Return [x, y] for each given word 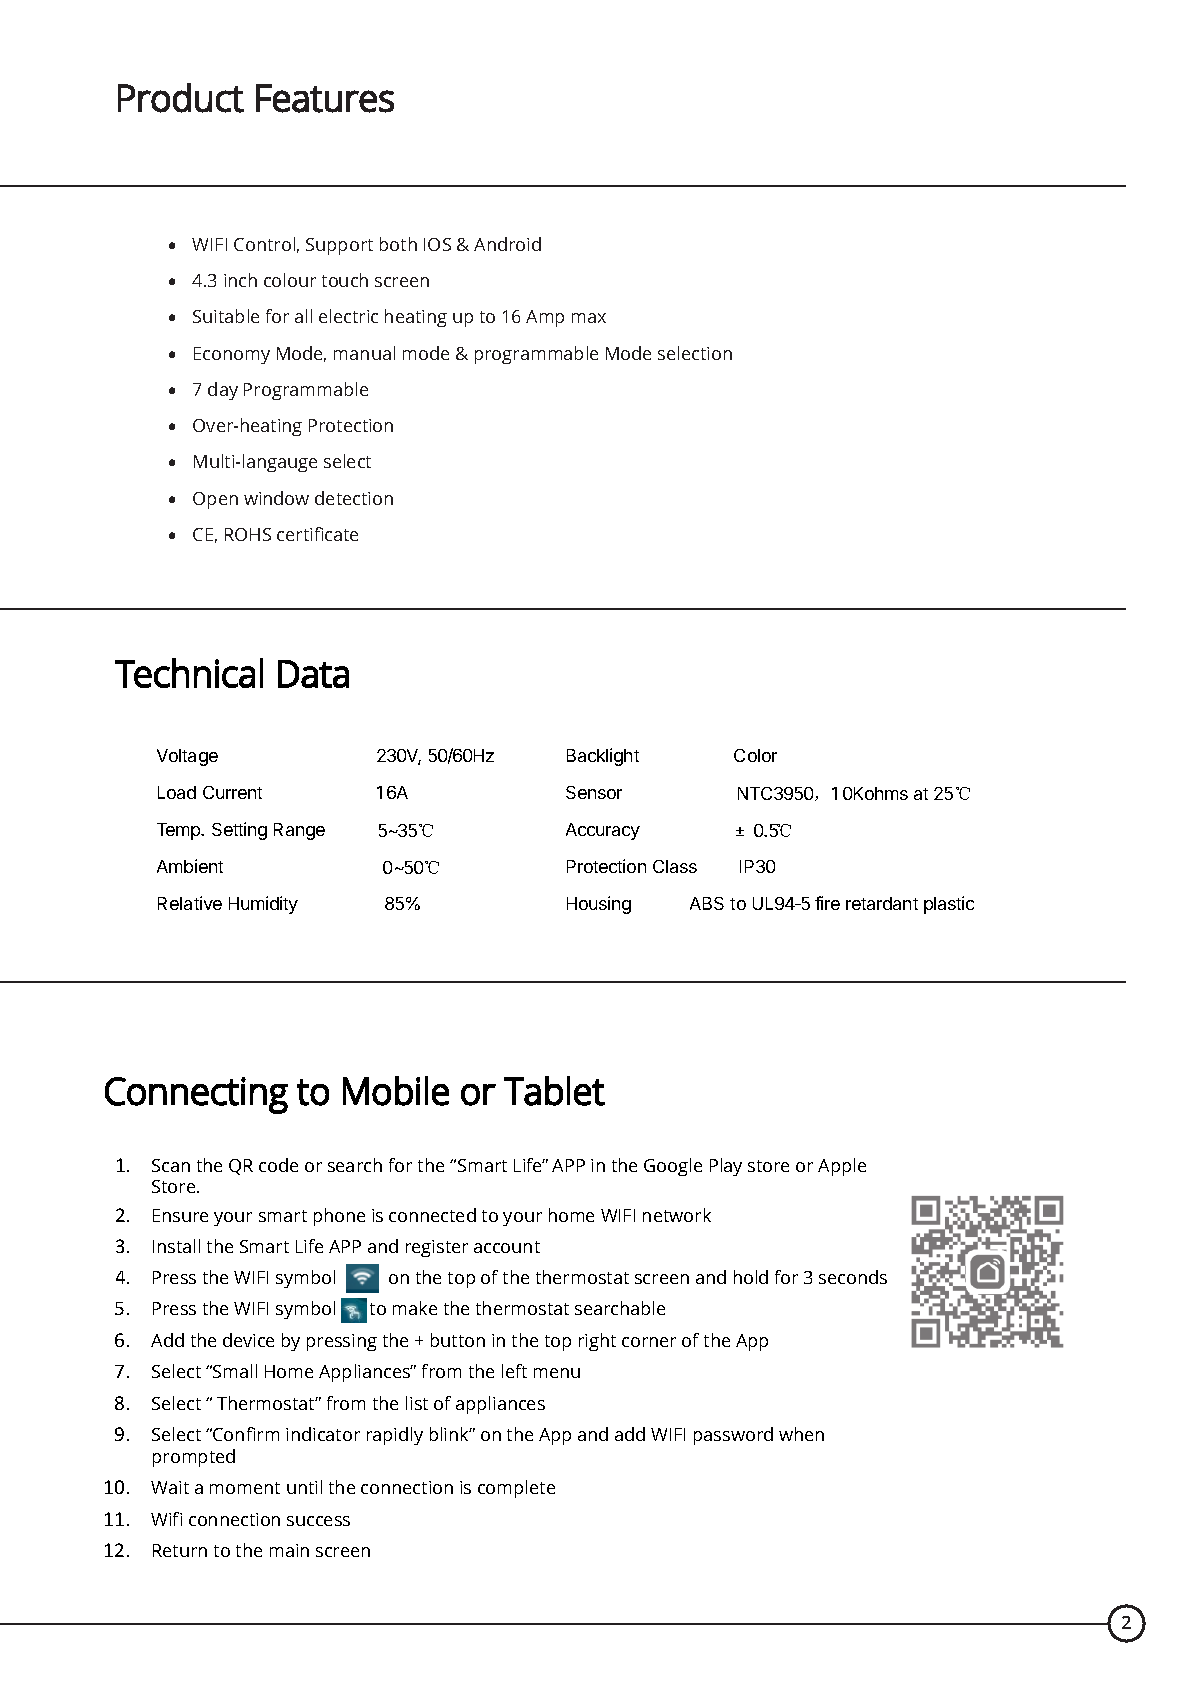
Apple [842, 1167]
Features [325, 98]
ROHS [248, 534]
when [801, 1434]
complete [516, 1489]
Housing [599, 905]
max [589, 318]
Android [507, 244]
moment [245, 1488]
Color [755, 755]
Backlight [603, 757]
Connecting [196, 1095]
